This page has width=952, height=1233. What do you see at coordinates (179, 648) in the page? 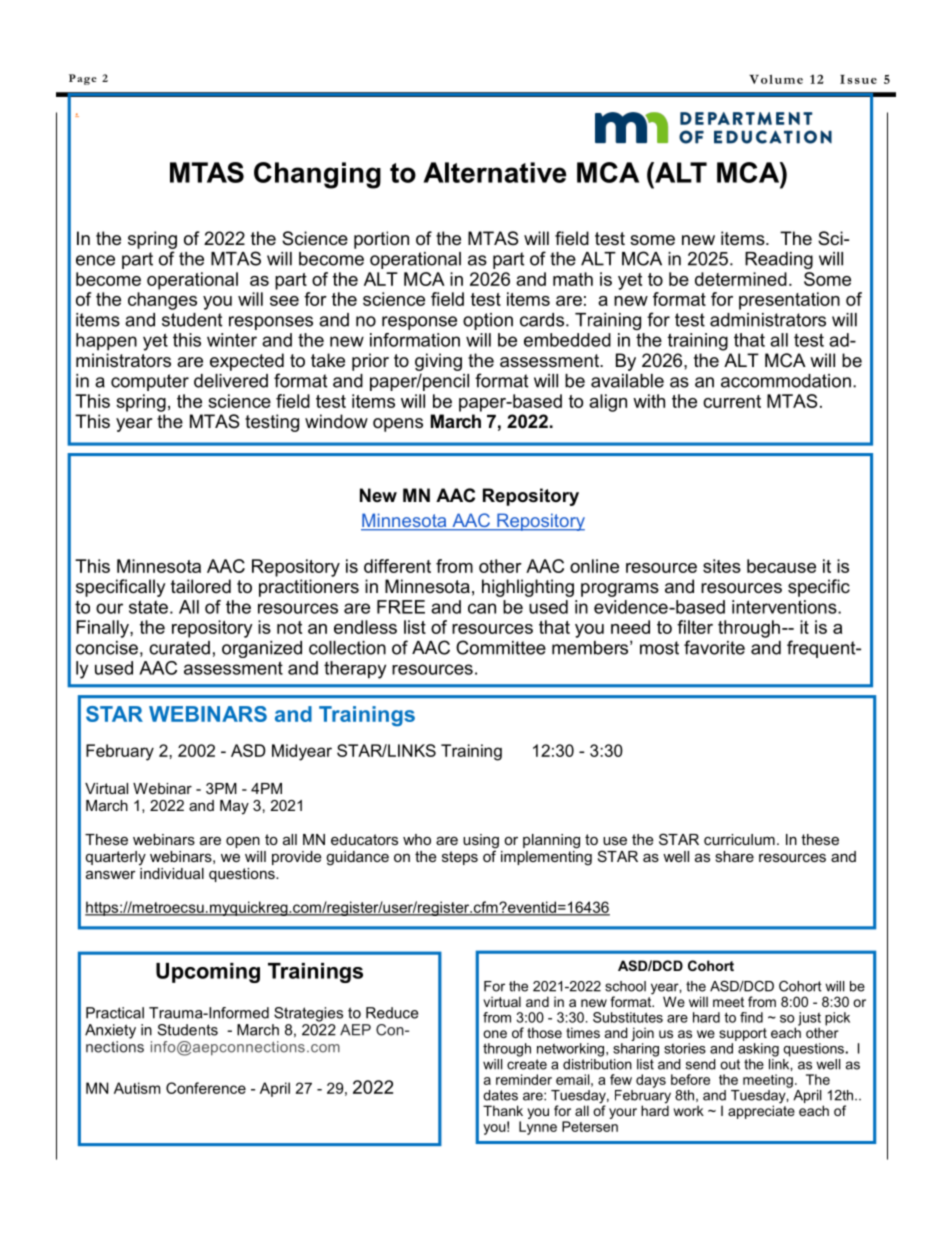
I see `curated` at bounding box center [179, 648].
